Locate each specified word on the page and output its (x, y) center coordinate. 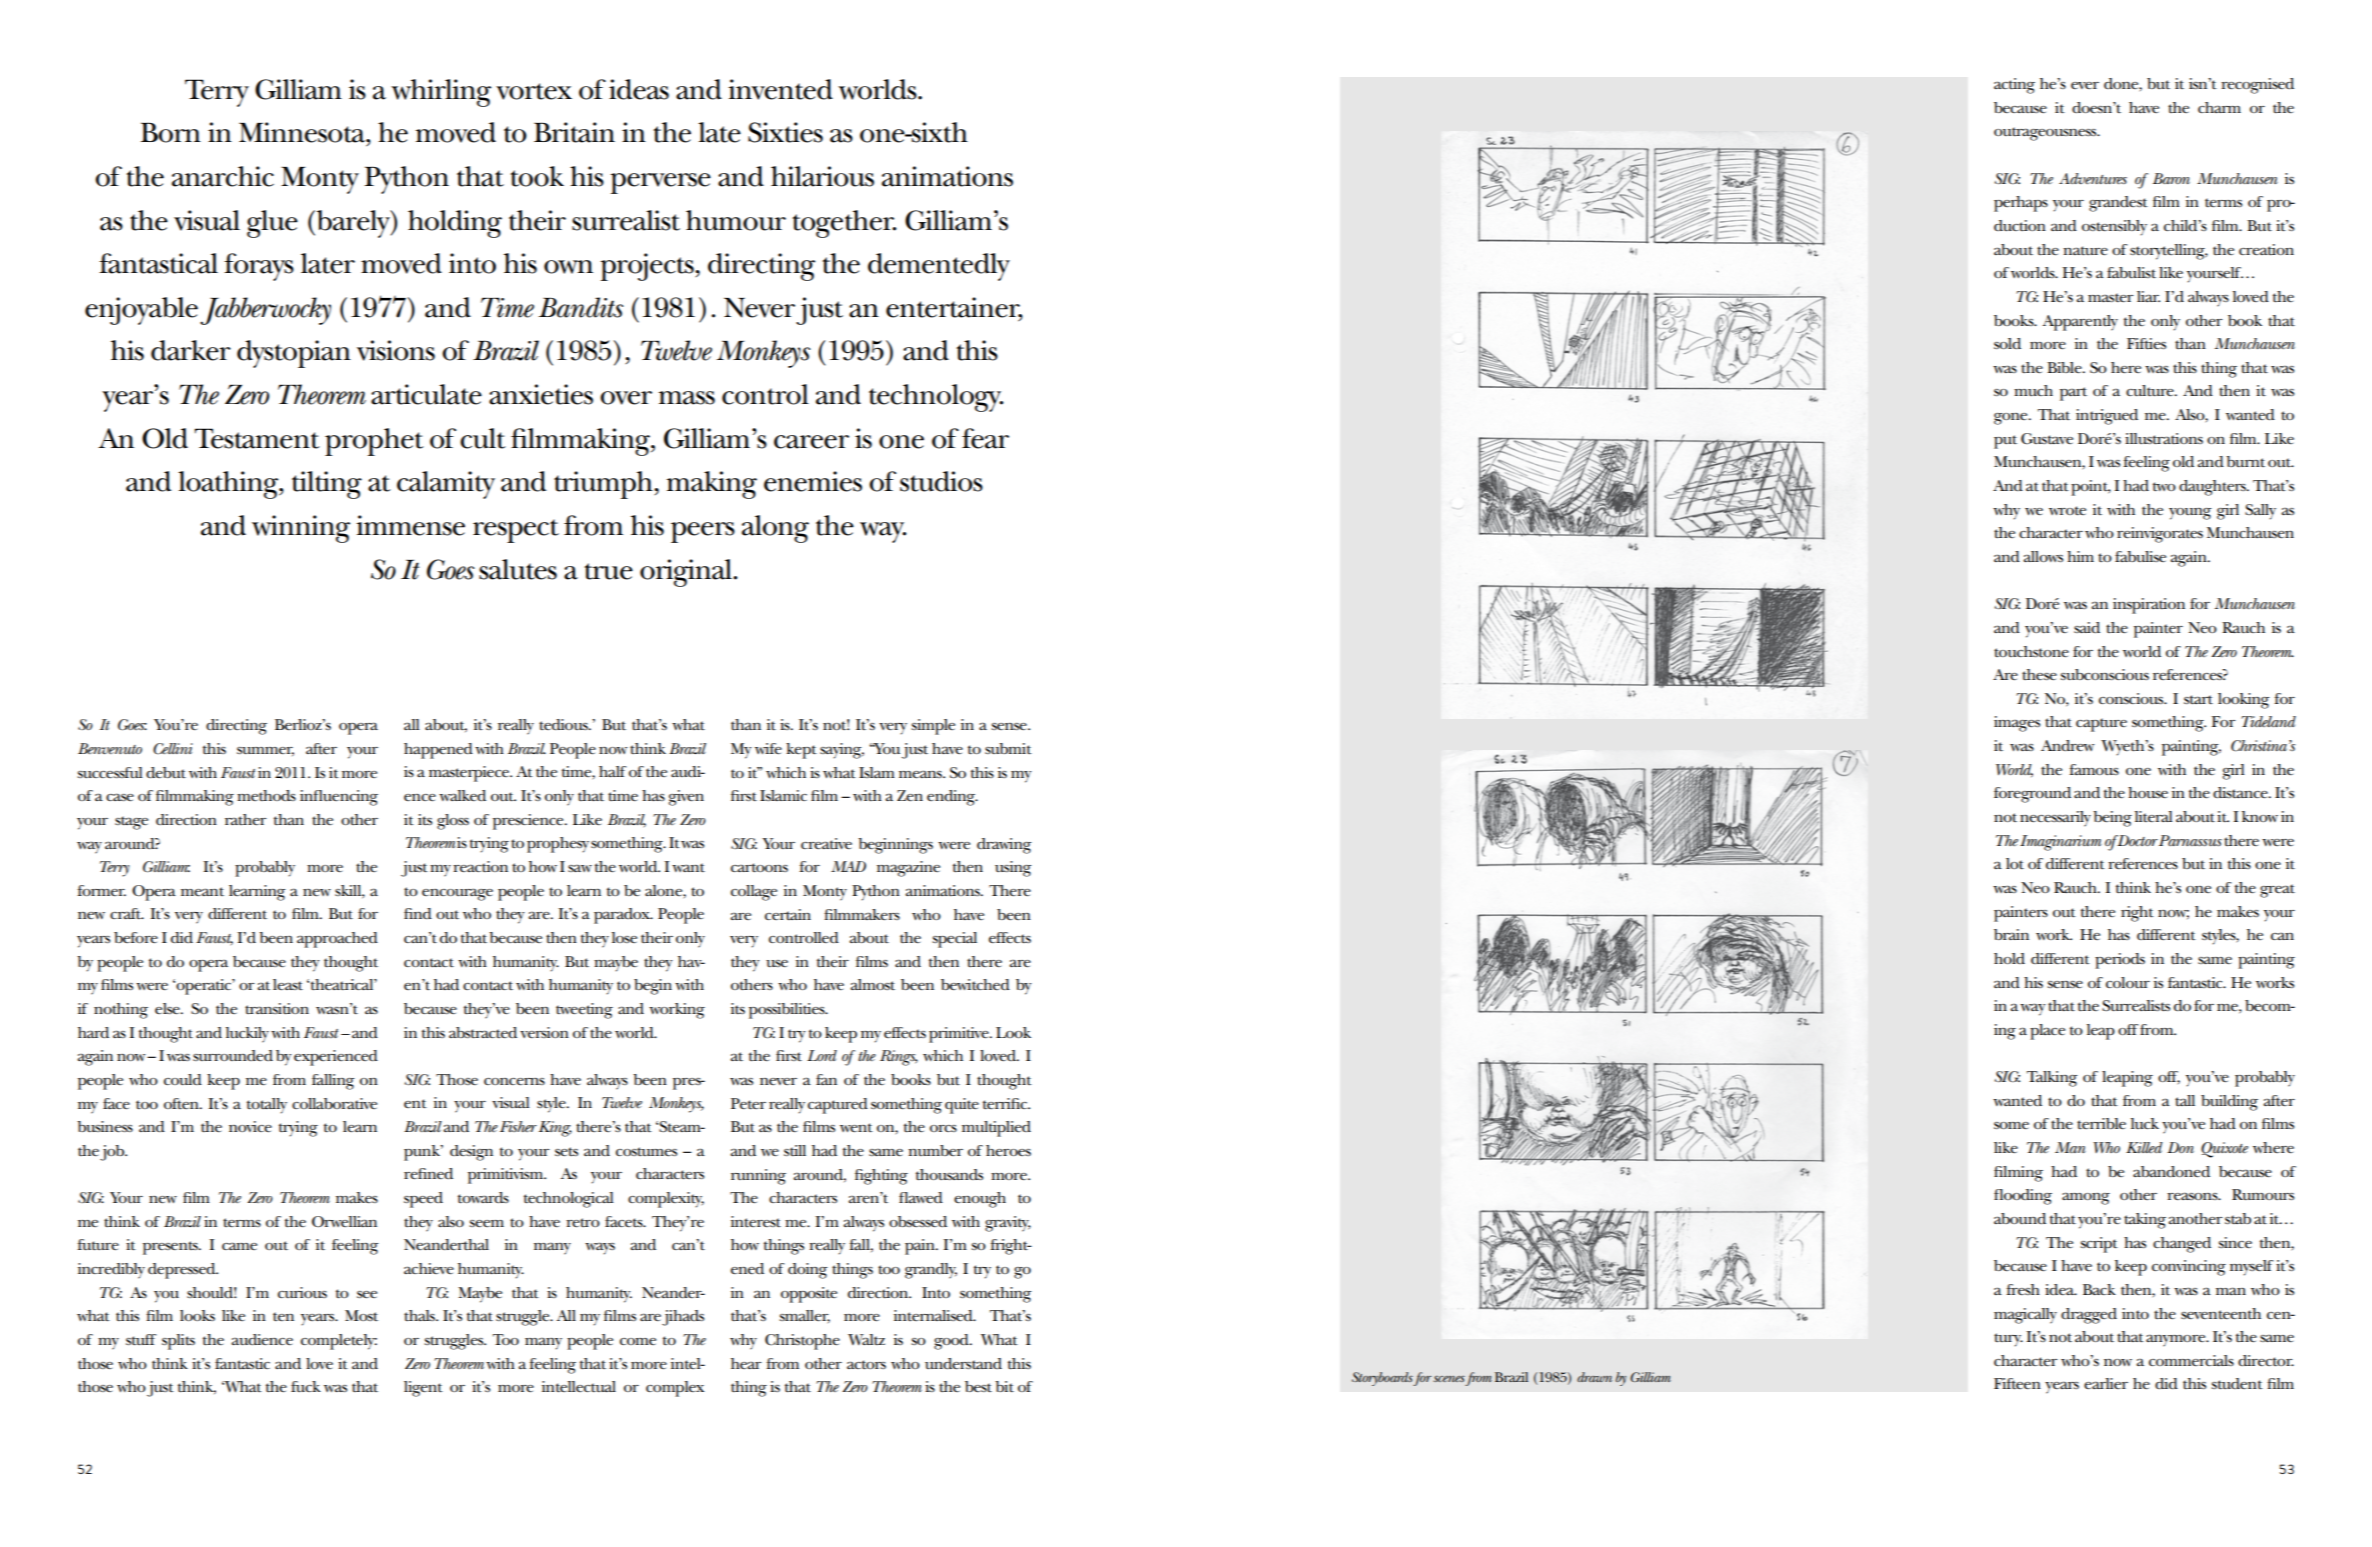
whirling (441, 93)
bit (1004, 1386)
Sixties (785, 132)
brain (2011, 934)
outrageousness (2046, 134)
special (954, 940)
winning (301, 529)
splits (178, 1342)
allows (2043, 556)
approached (337, 940)
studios (941, 481)
